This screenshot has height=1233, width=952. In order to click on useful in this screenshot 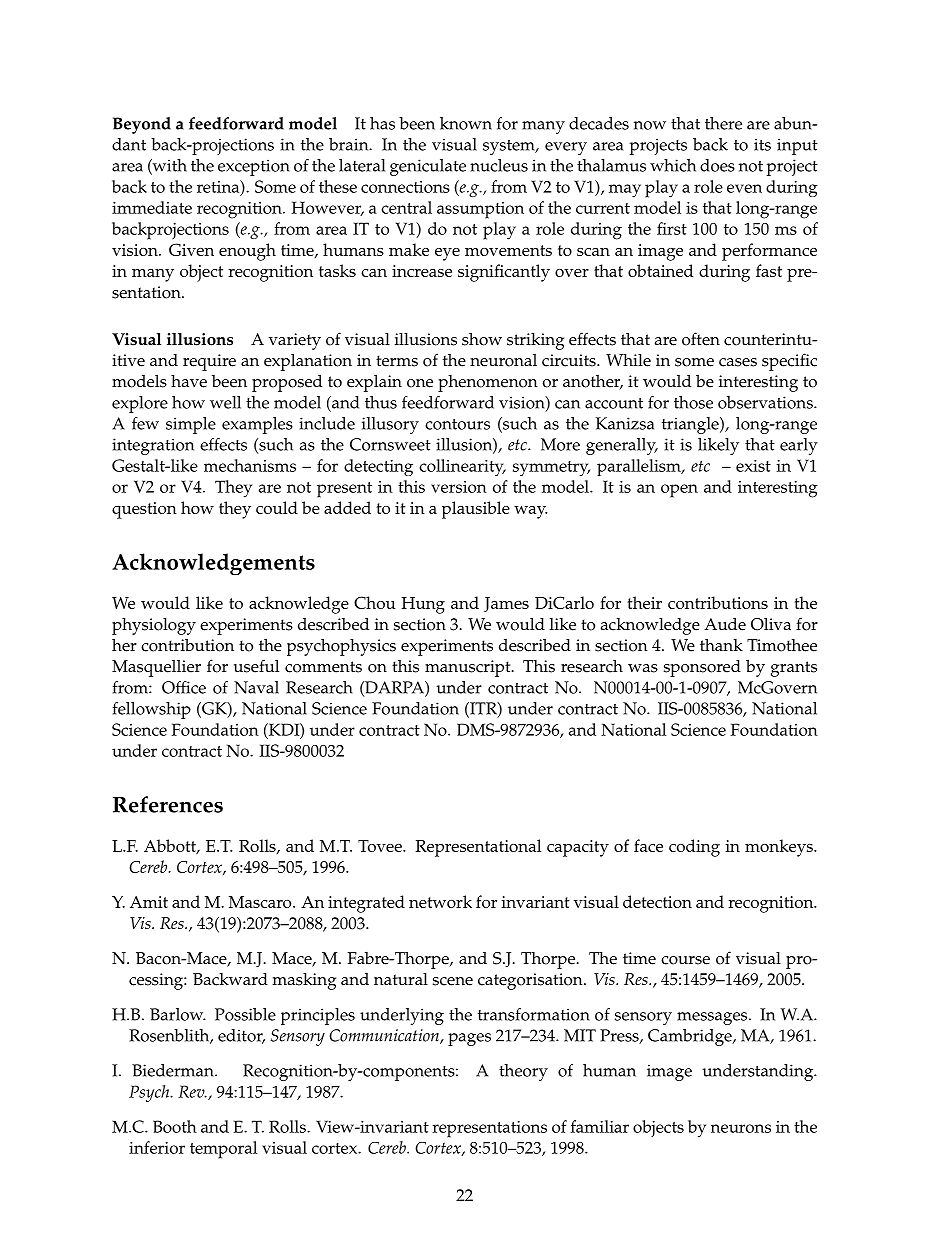, I will do `click(256, 666)`.
